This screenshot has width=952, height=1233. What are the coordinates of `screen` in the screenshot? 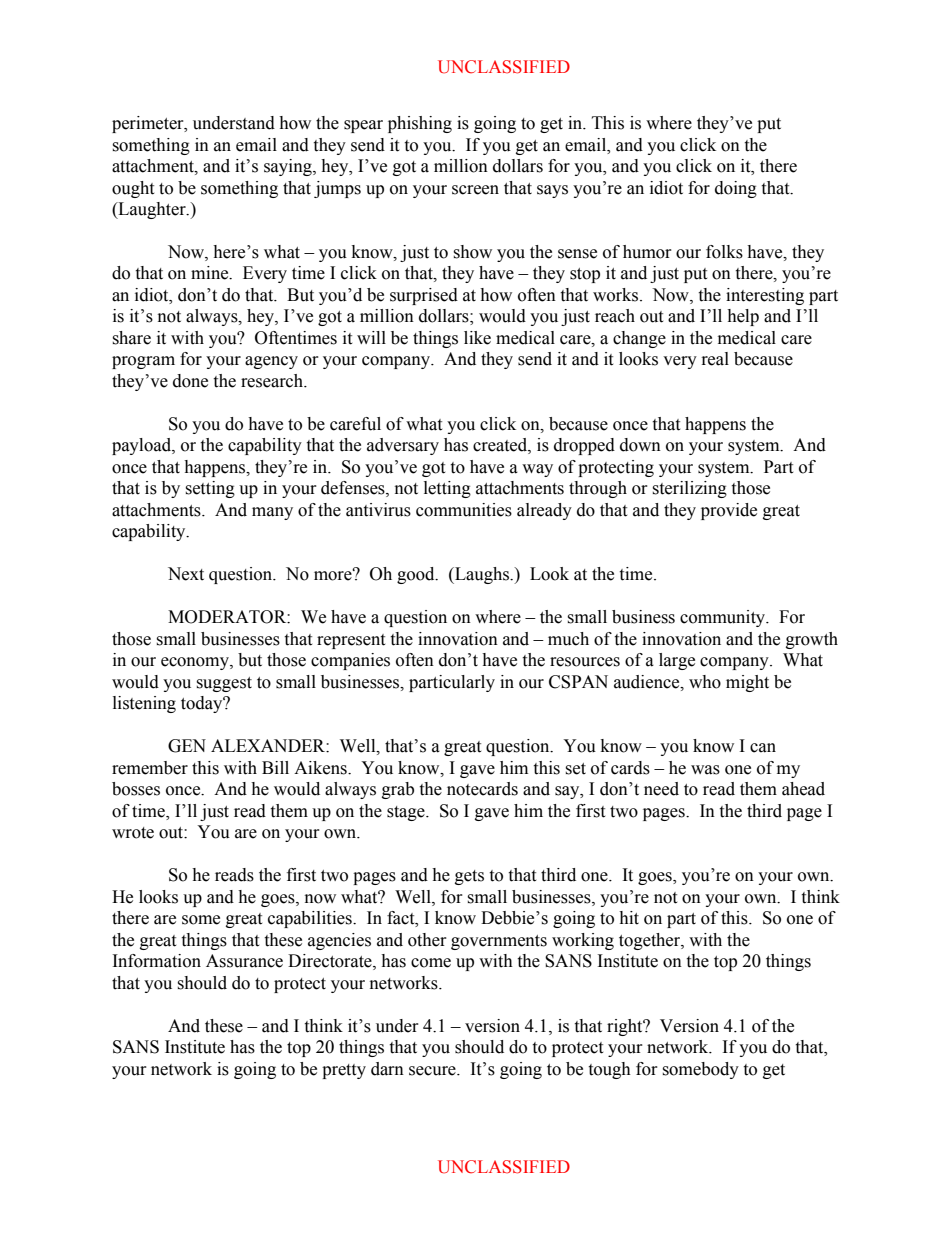 It's located at (475, 190).
